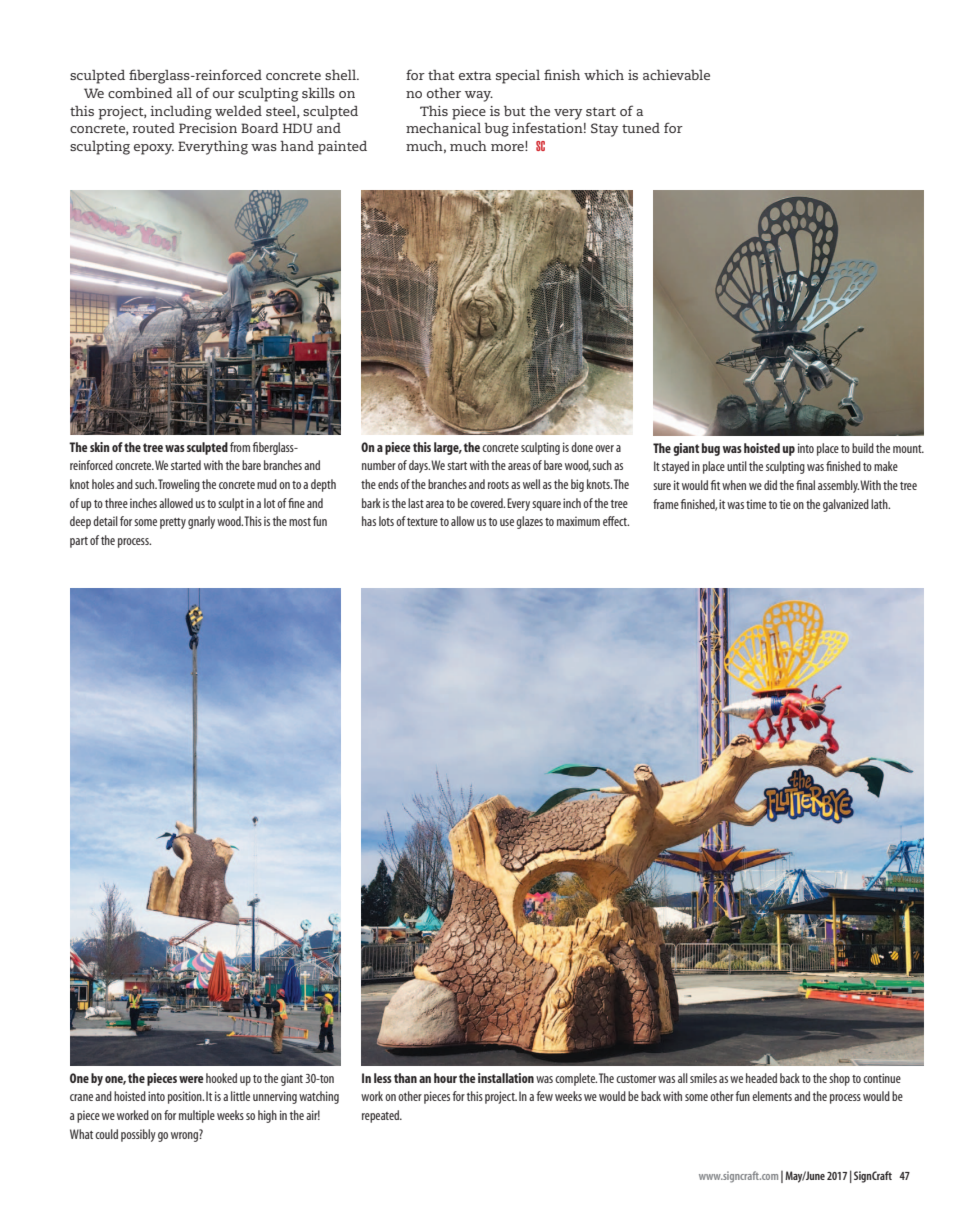  What do you see at coordinates (772, 1096) in the screenshot?
I see `elements` at bounding box center [772, 1096].
